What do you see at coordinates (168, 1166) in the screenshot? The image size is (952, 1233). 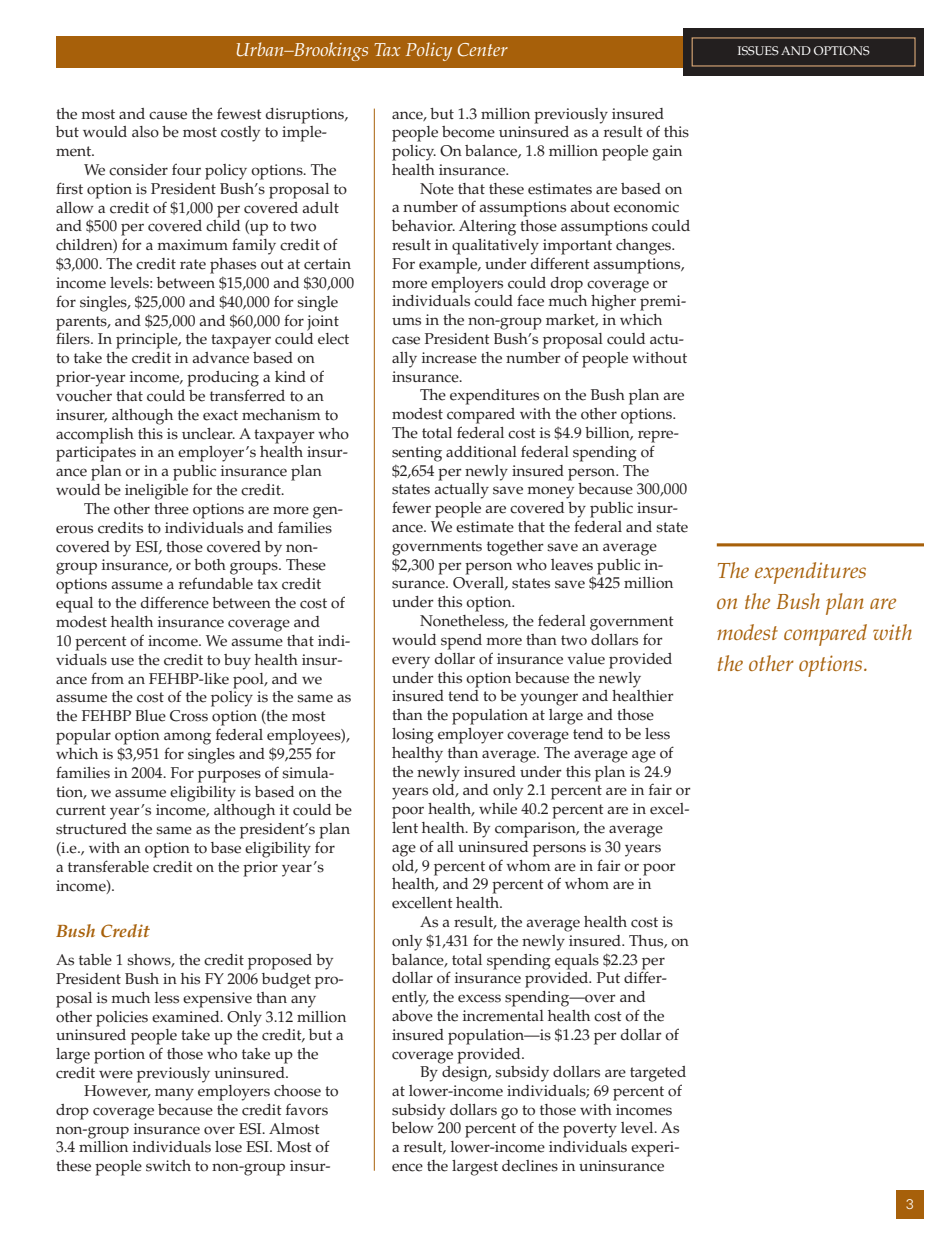 I see `switch` at bounding box center [168, 1166].
